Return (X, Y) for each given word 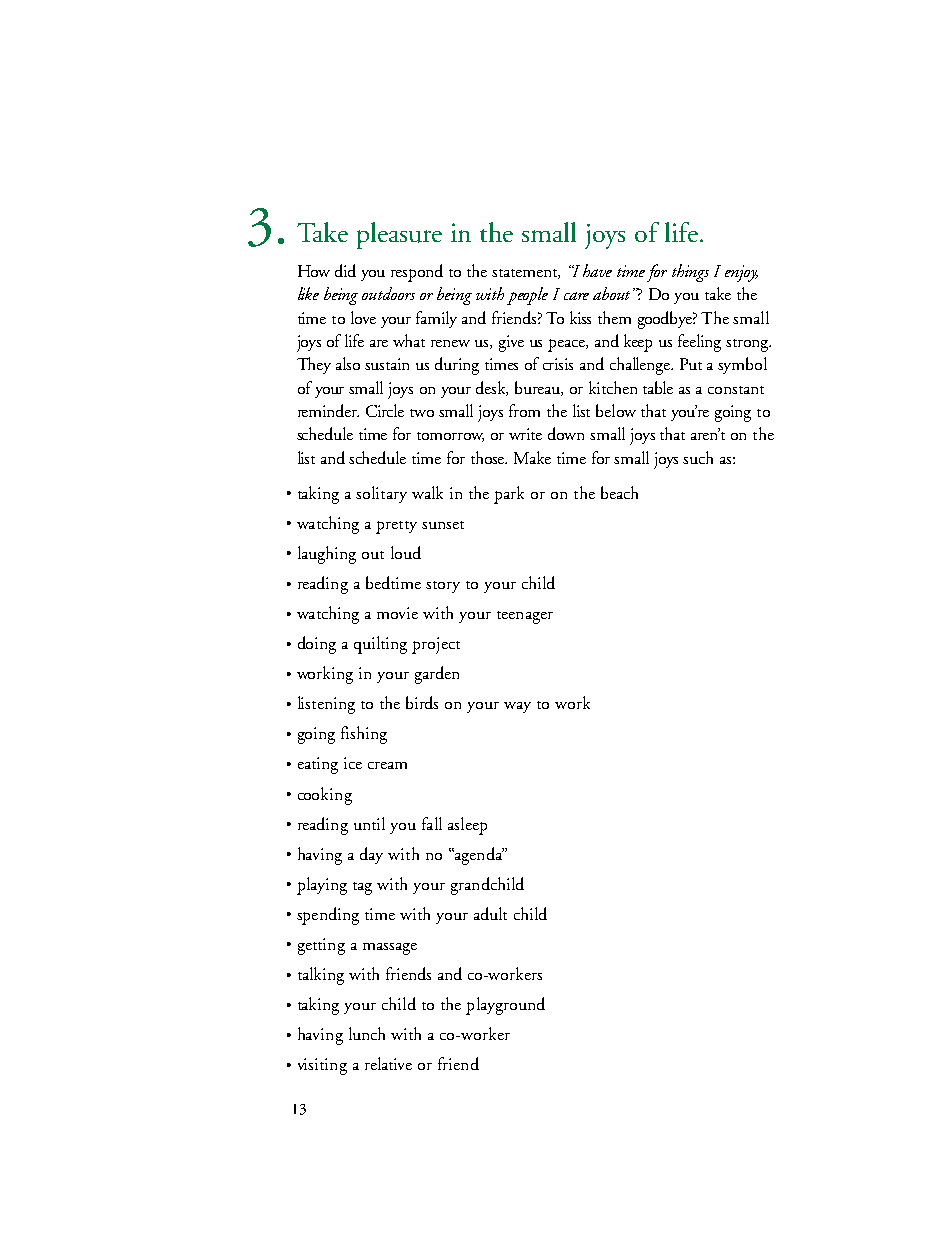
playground (505, 1006)
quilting (380, 645)
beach (619, 492)
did (345, 270)
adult (490, 913)
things (690, 273)
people (527, 296)
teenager (525, 617)
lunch (367, 1033)
